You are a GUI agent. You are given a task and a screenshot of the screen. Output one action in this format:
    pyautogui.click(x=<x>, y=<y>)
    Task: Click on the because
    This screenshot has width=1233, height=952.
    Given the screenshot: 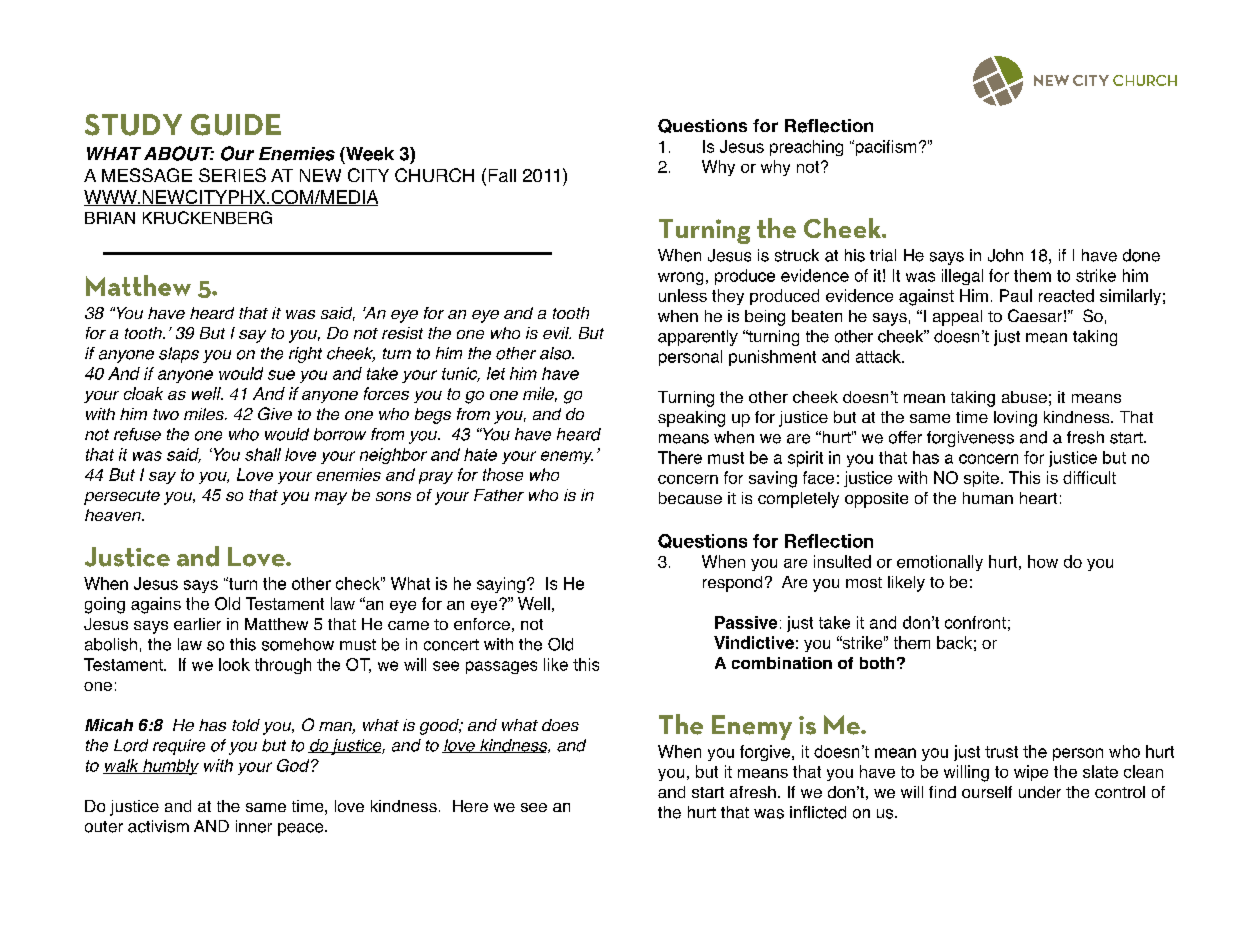 What is the action you would take?
    pyautogui.click(x=690, y=498)
